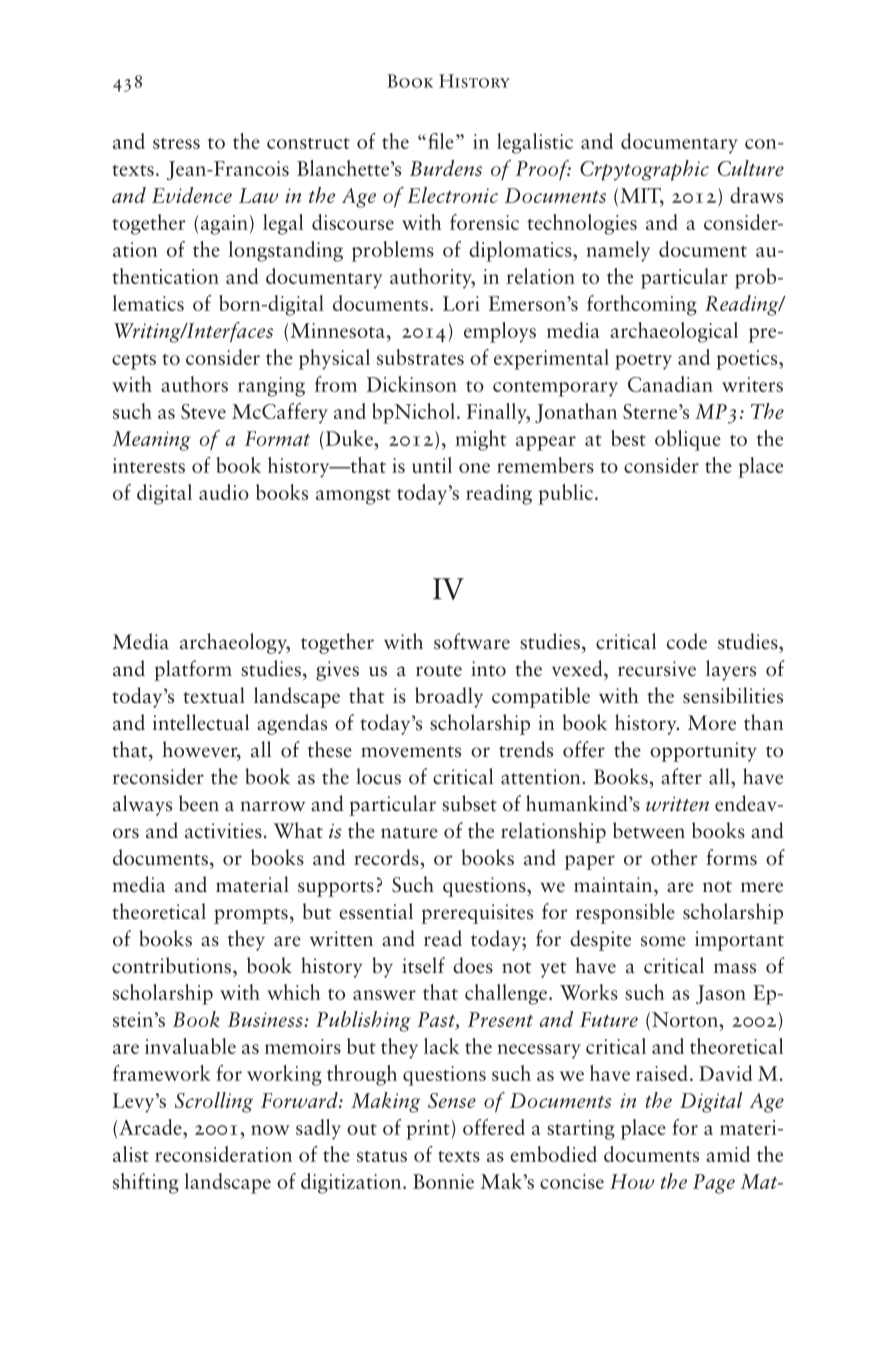  Describe the element at coordinates (193, 670) in the screenshot. I see `platform` at that location.
